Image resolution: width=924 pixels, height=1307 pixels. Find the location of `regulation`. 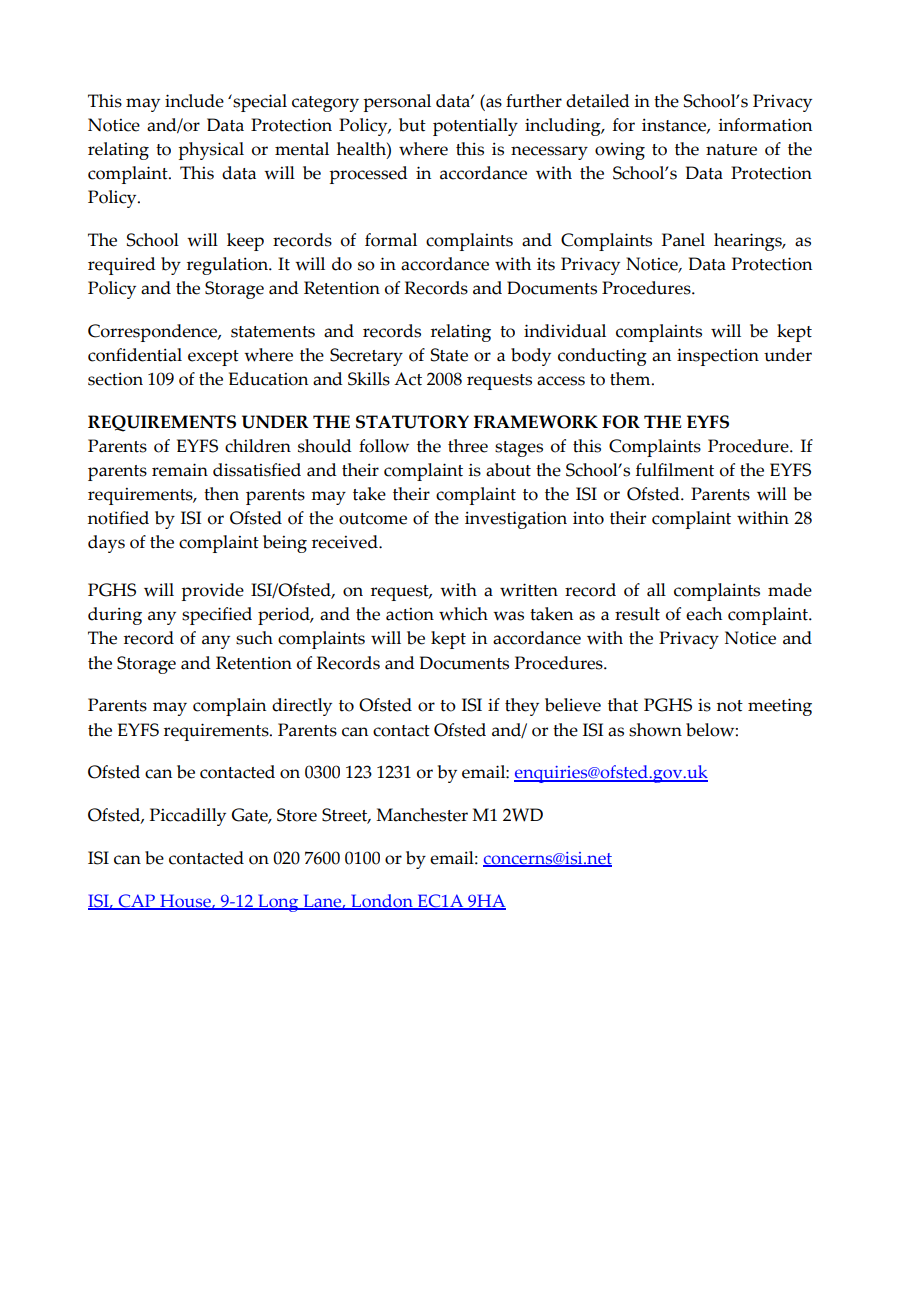

regulation is located at coordinates (228, 266).
